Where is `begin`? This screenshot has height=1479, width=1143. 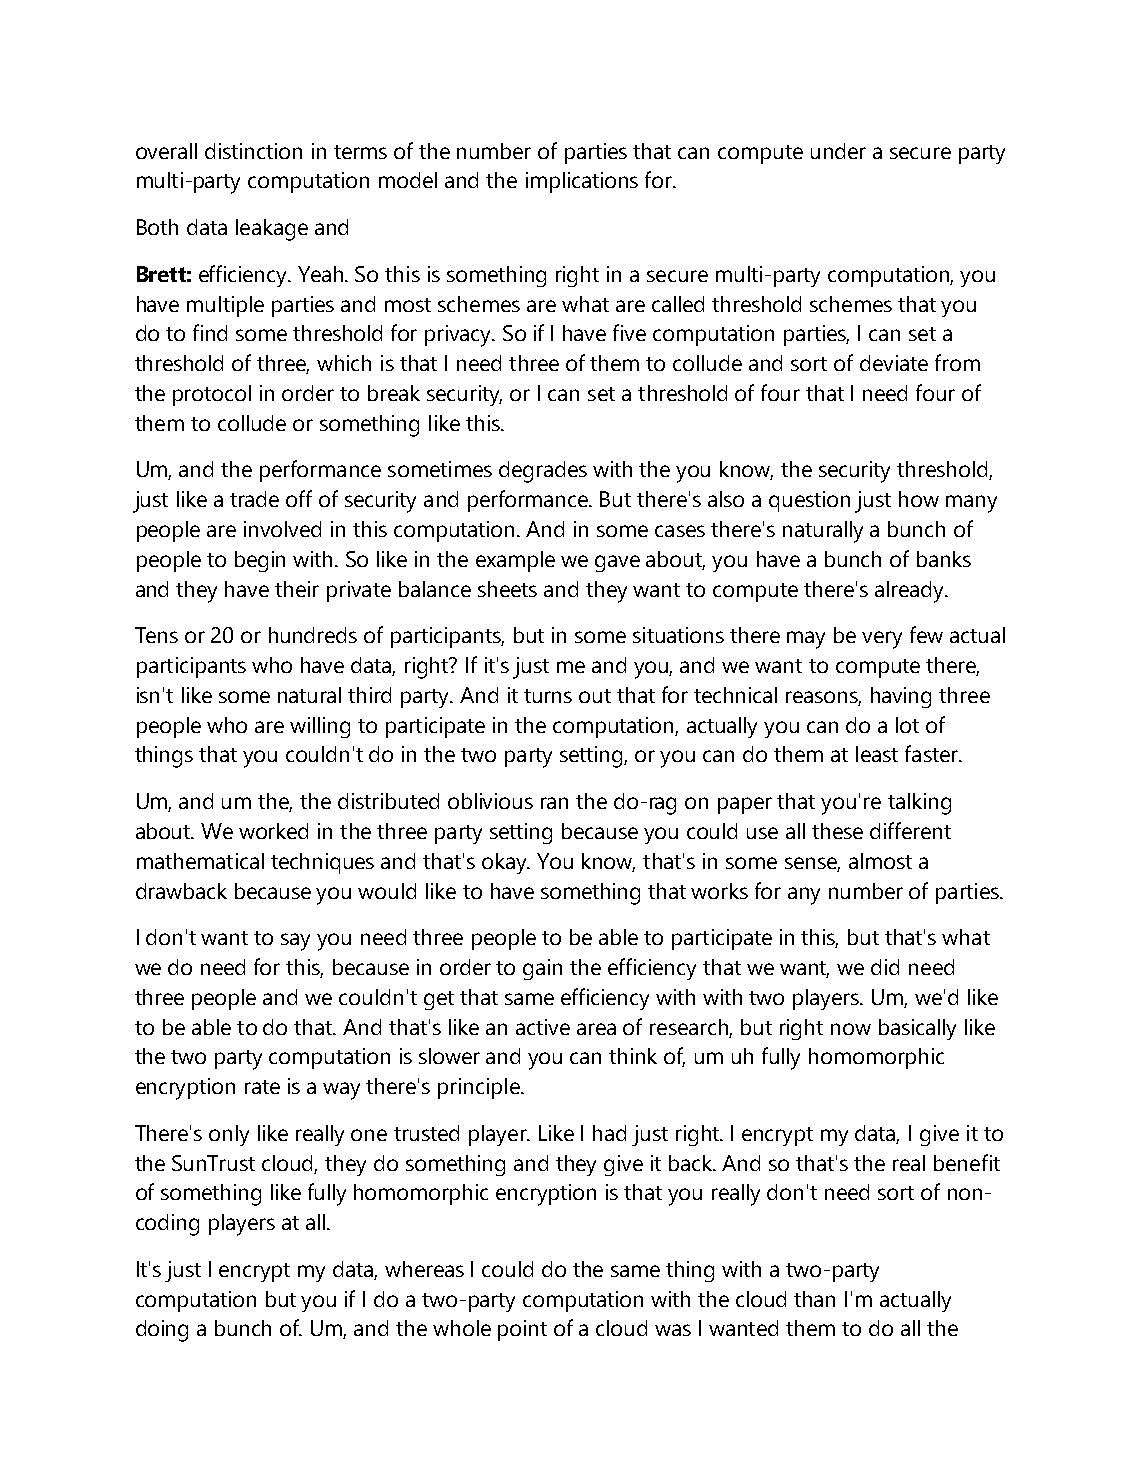
begin is located at coordinates (260, 561).
